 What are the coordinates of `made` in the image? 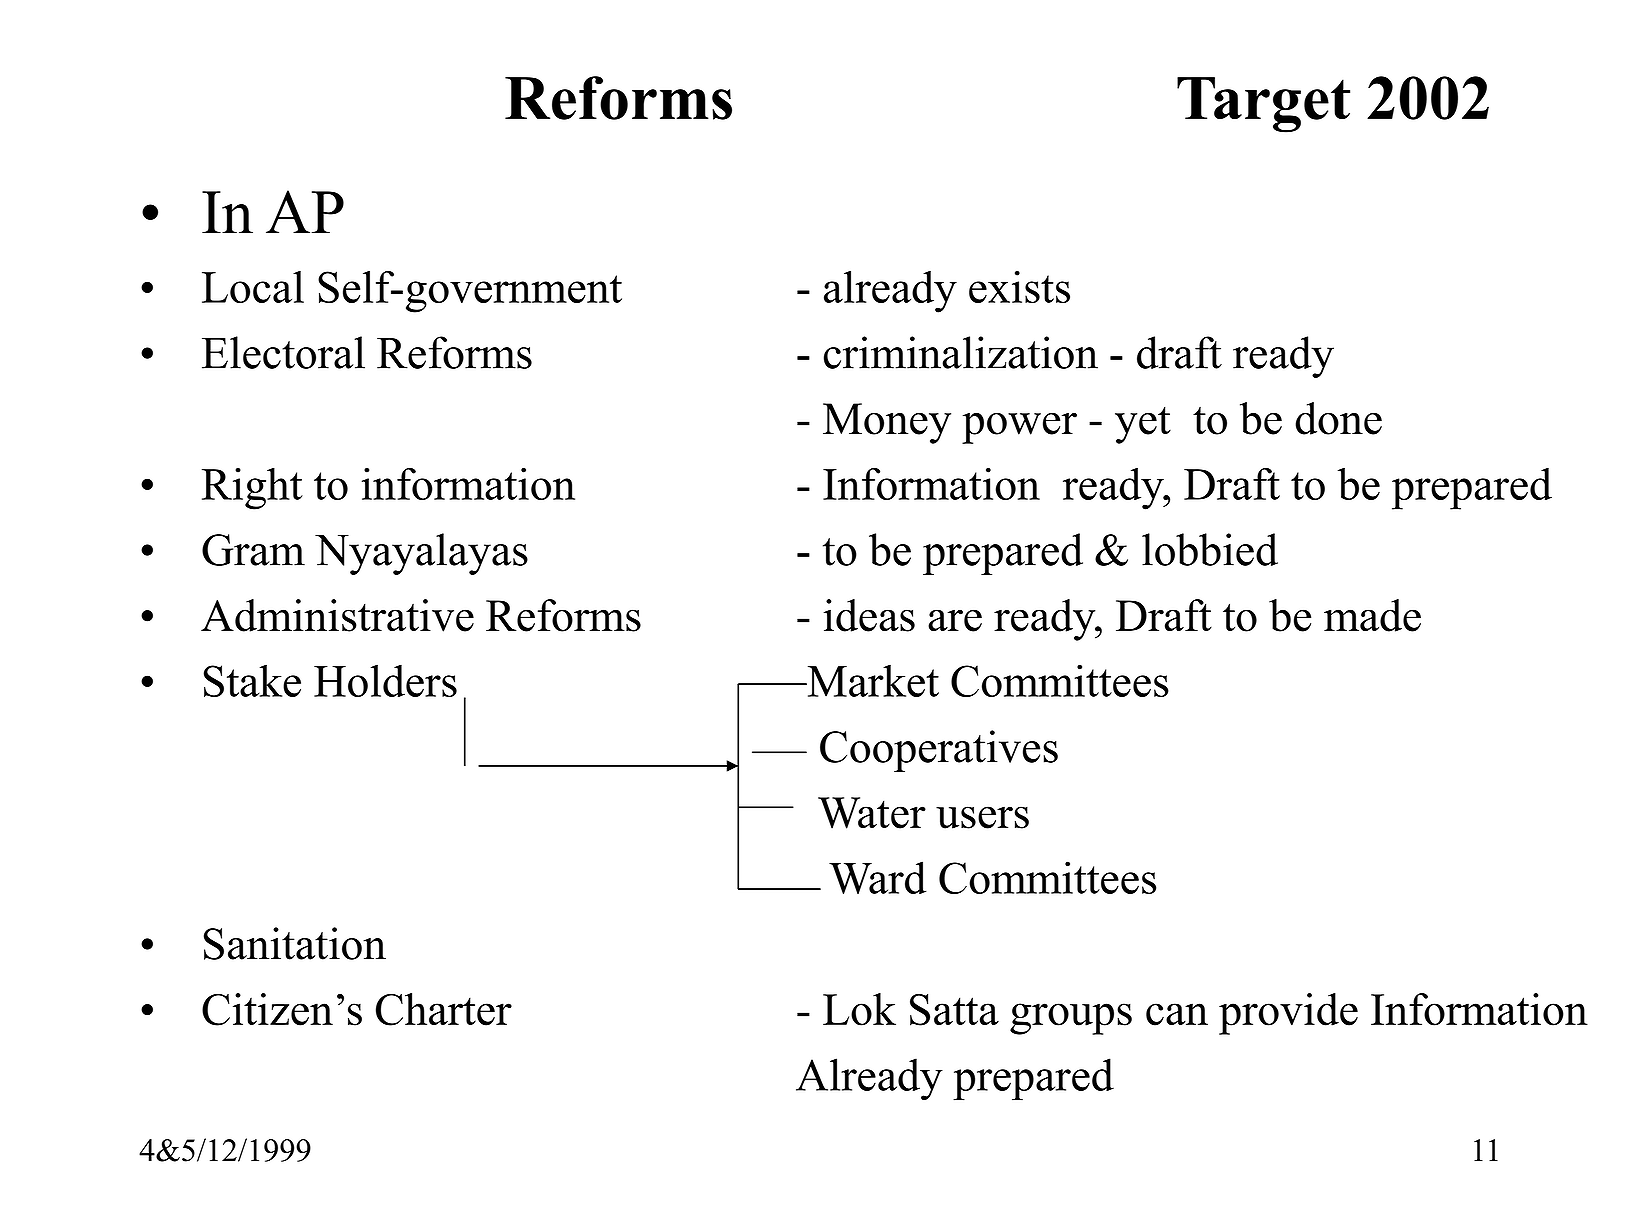 It's located at (1372, 615).
